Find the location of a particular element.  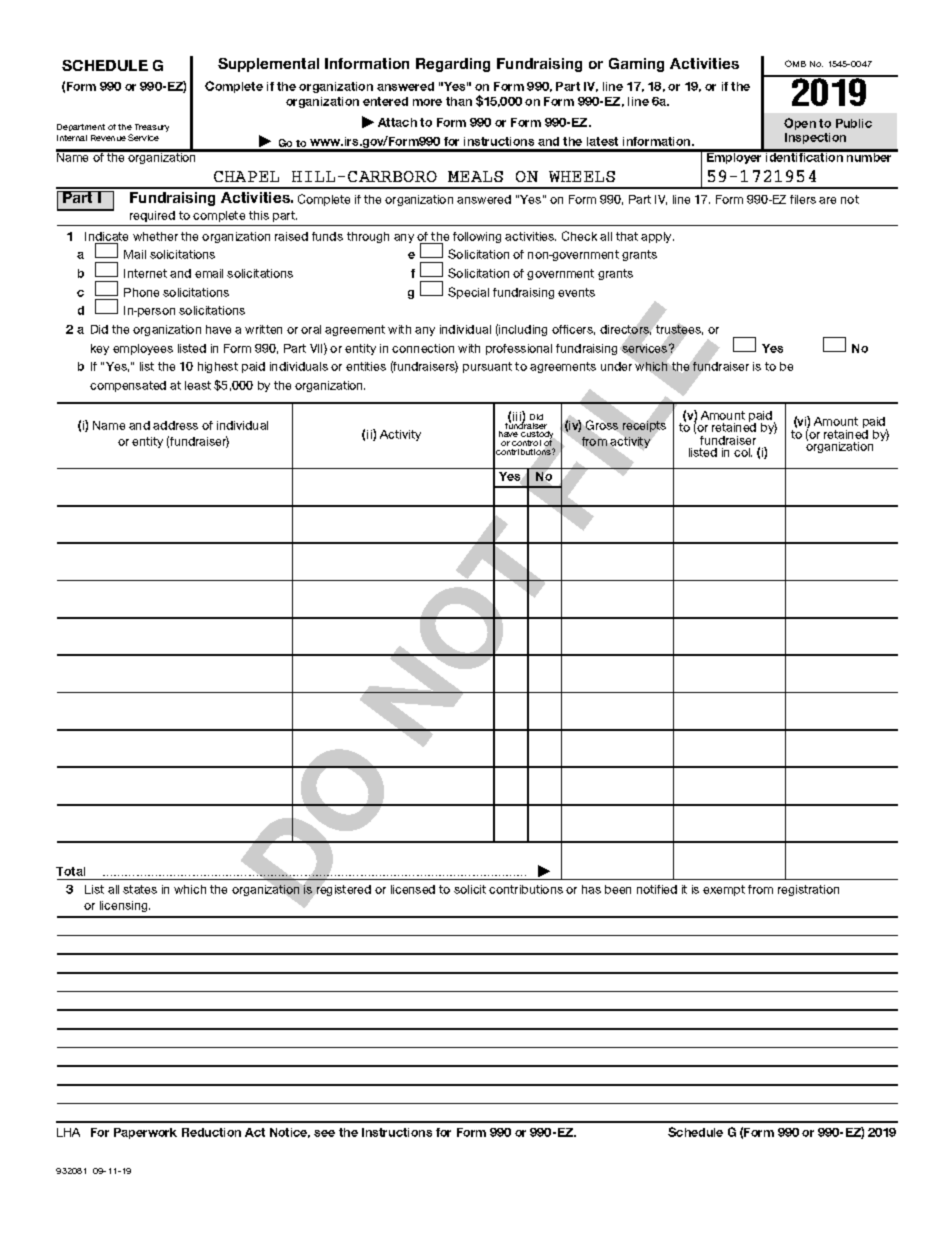

address is located at coordinates (175, 425).
